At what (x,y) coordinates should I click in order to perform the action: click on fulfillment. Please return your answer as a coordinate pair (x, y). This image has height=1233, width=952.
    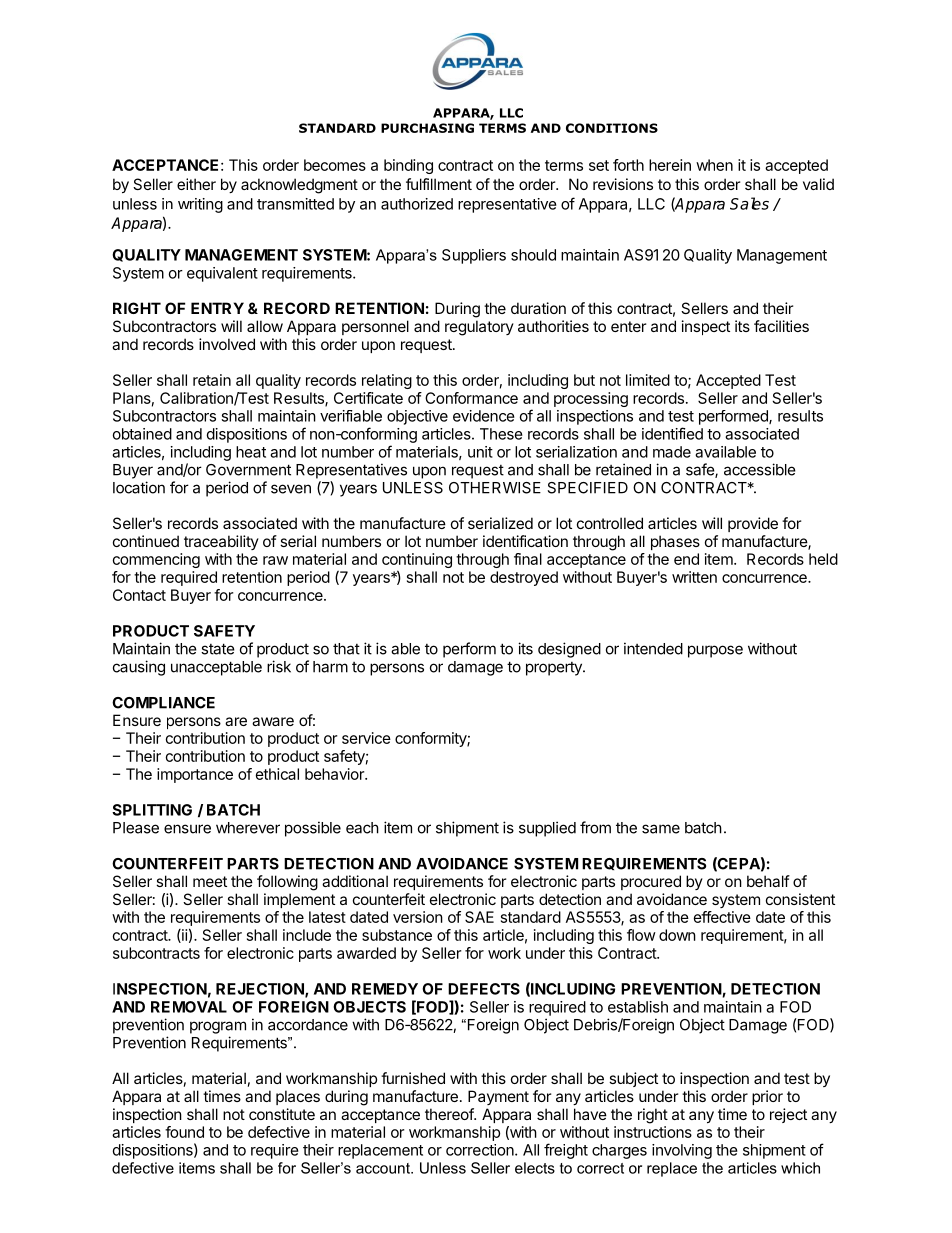
    Looking at the image, I should click on (439, 184).
